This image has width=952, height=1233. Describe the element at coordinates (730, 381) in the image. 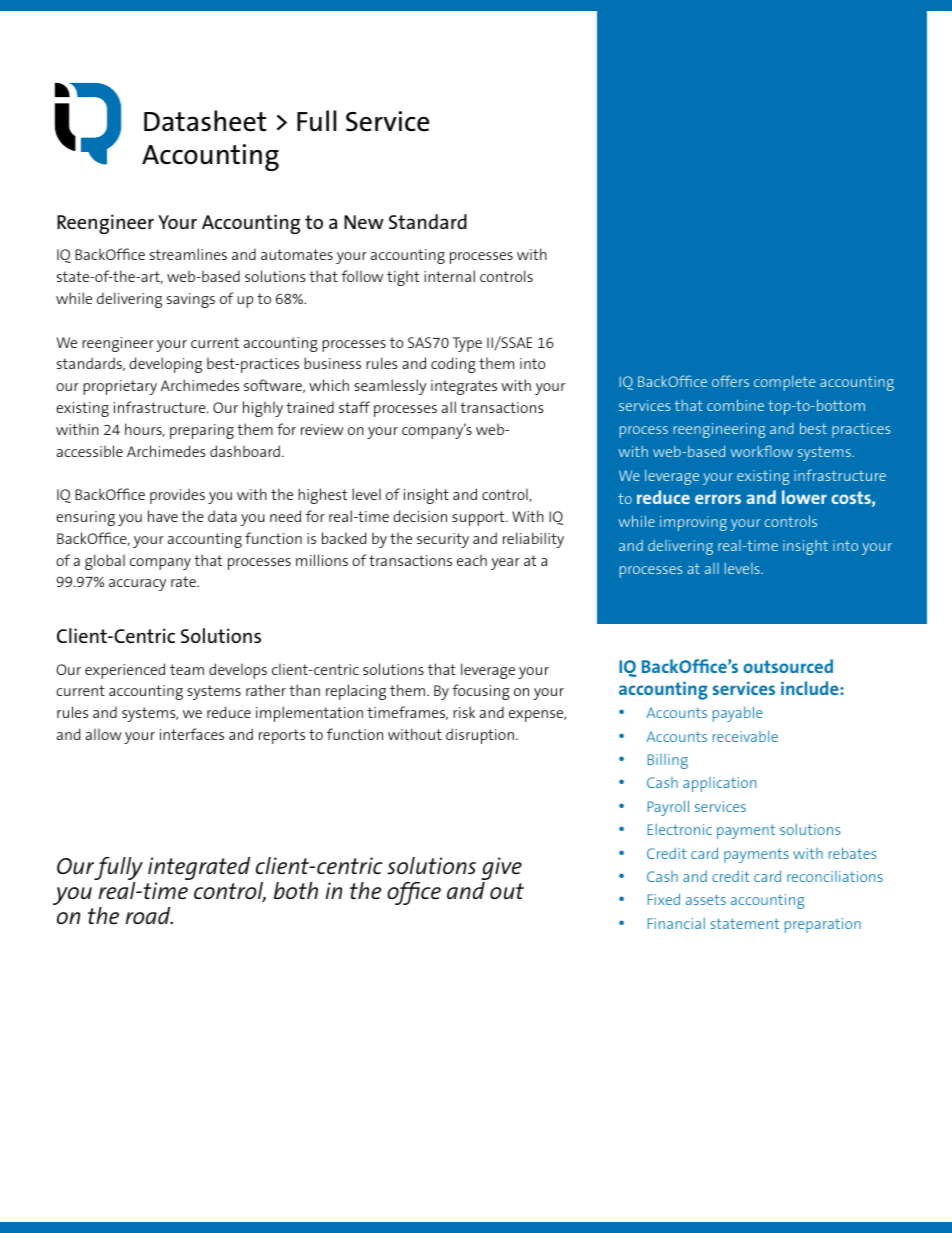

I see `offers` at that location.
